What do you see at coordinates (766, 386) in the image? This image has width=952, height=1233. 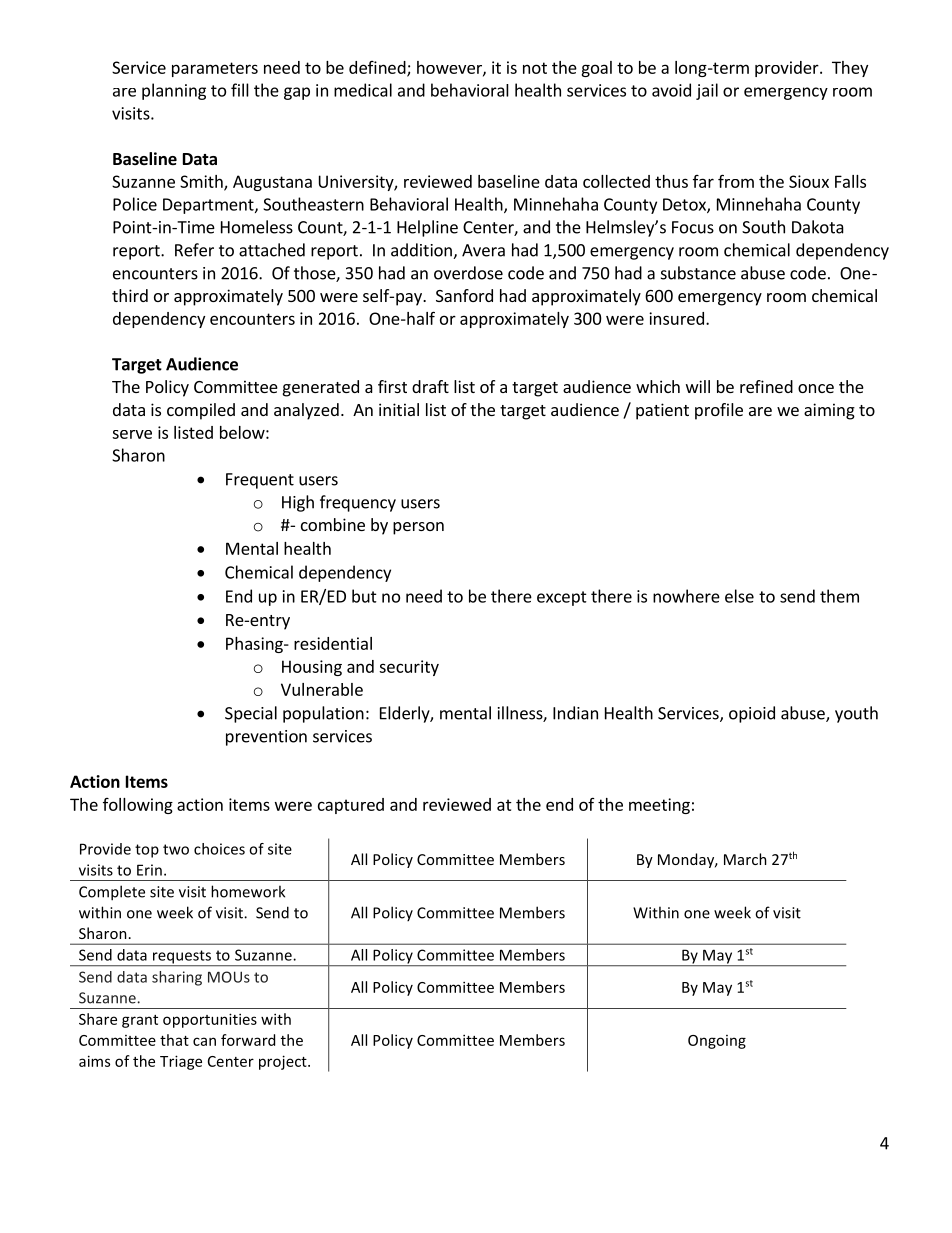 I see `refined` at bounding box center [766, 386].
